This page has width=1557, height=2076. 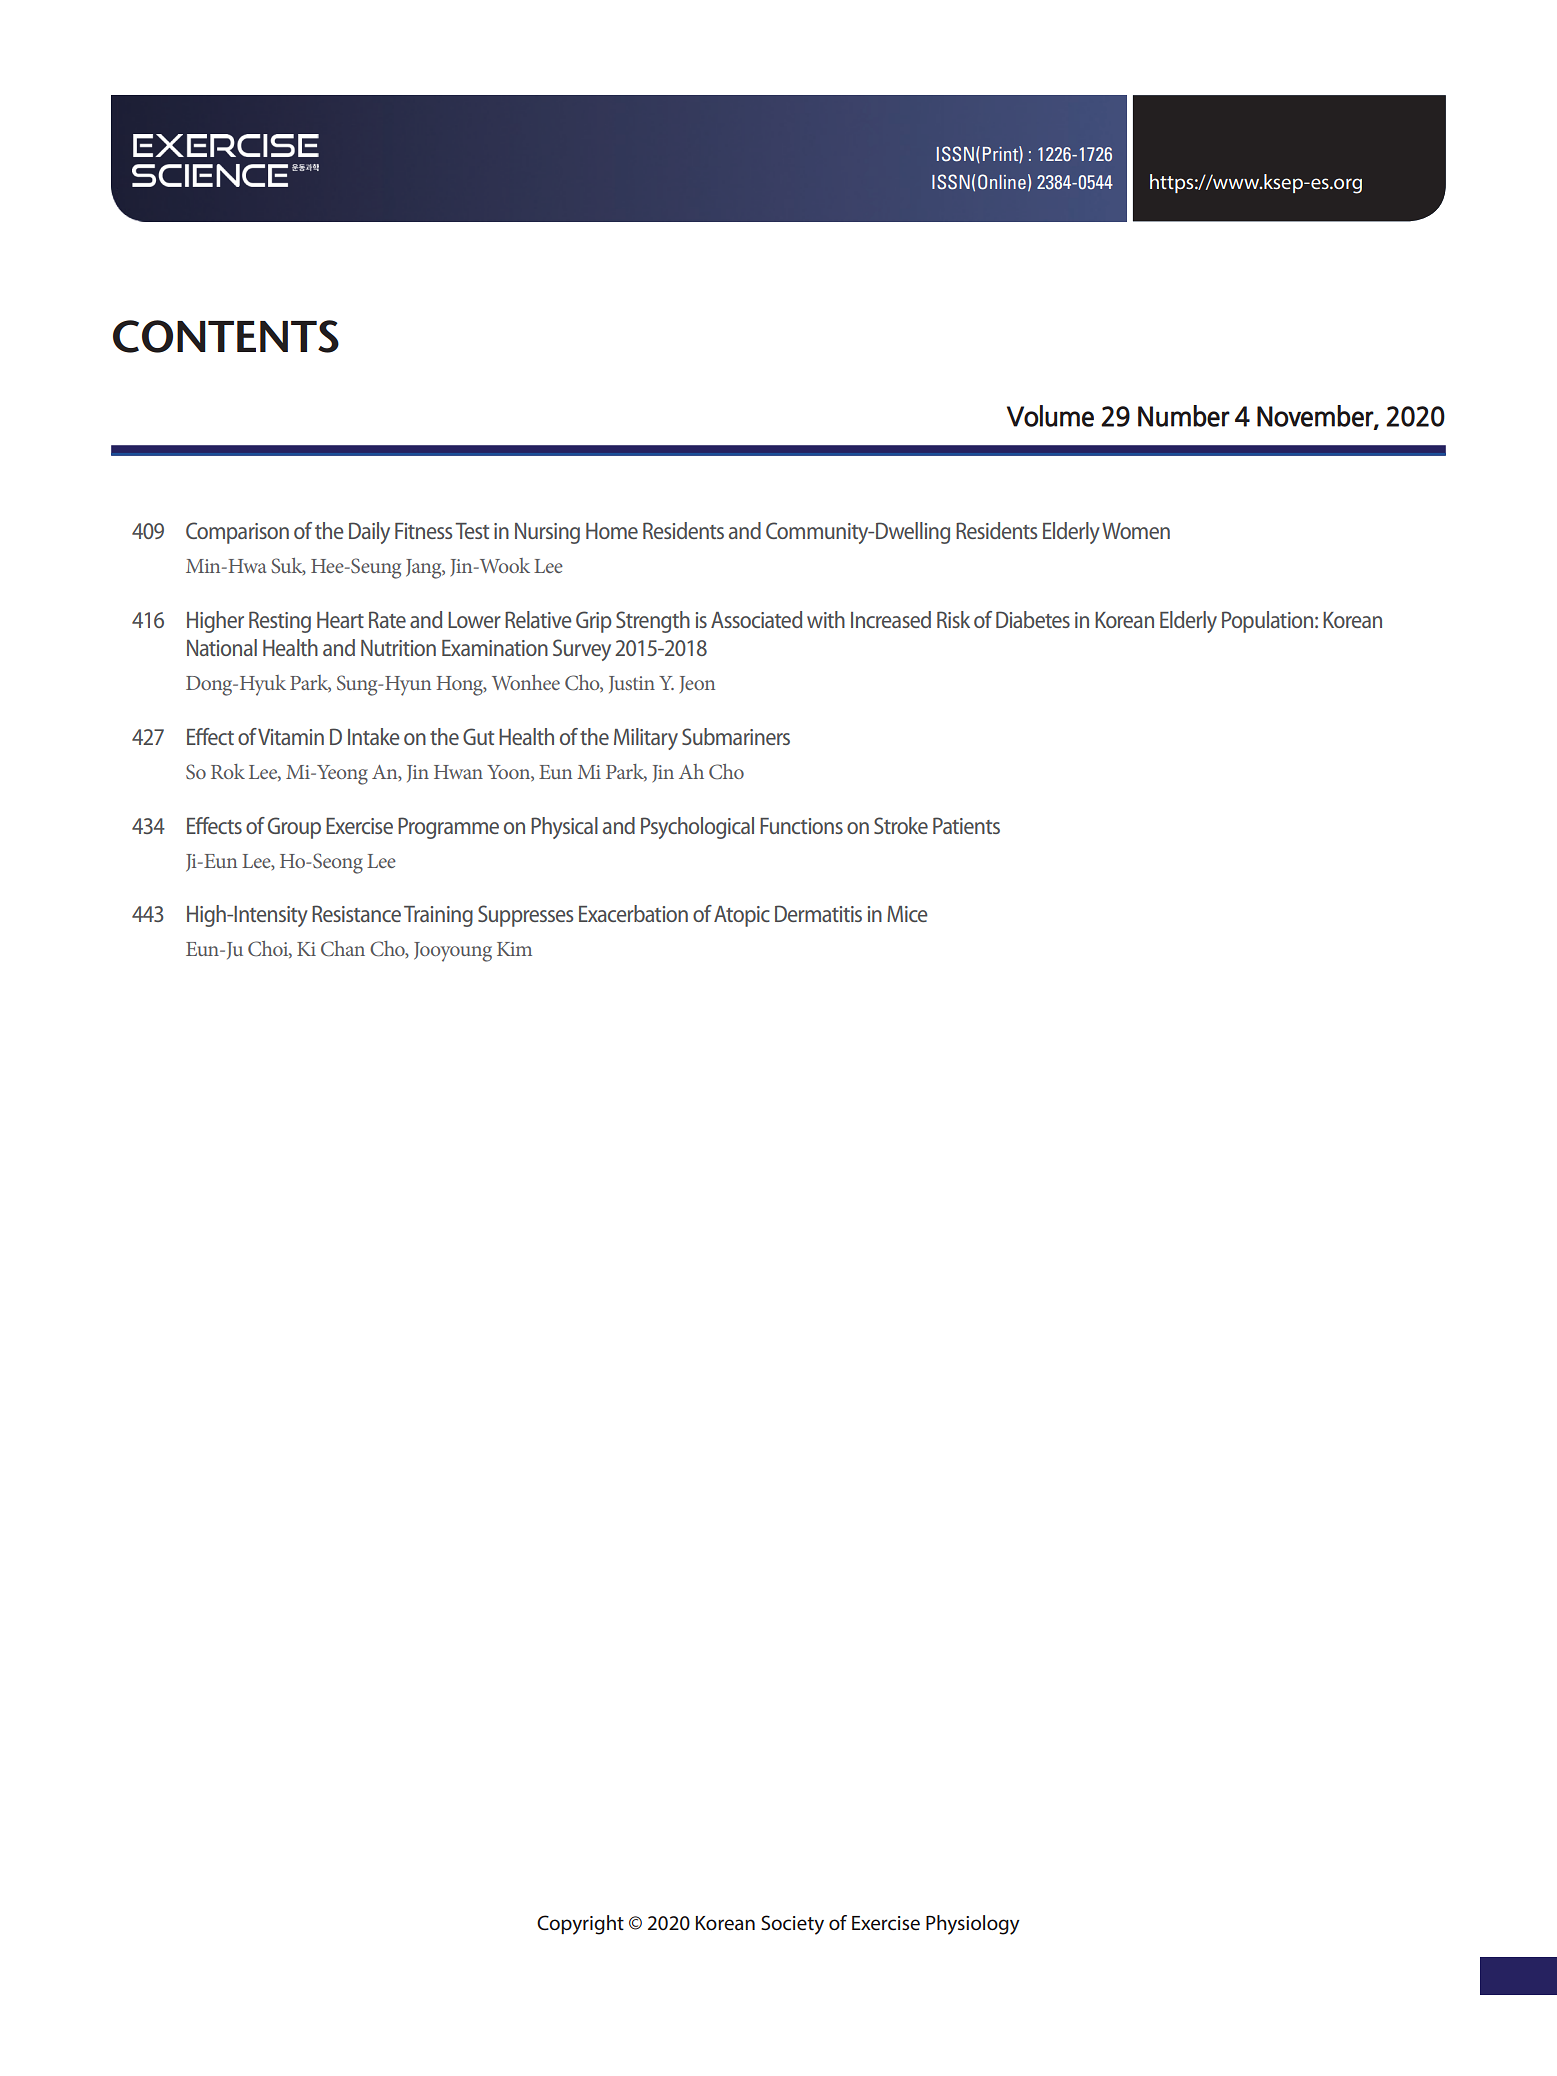 I want to click on Copyright, so click(x=580, y=1925).
